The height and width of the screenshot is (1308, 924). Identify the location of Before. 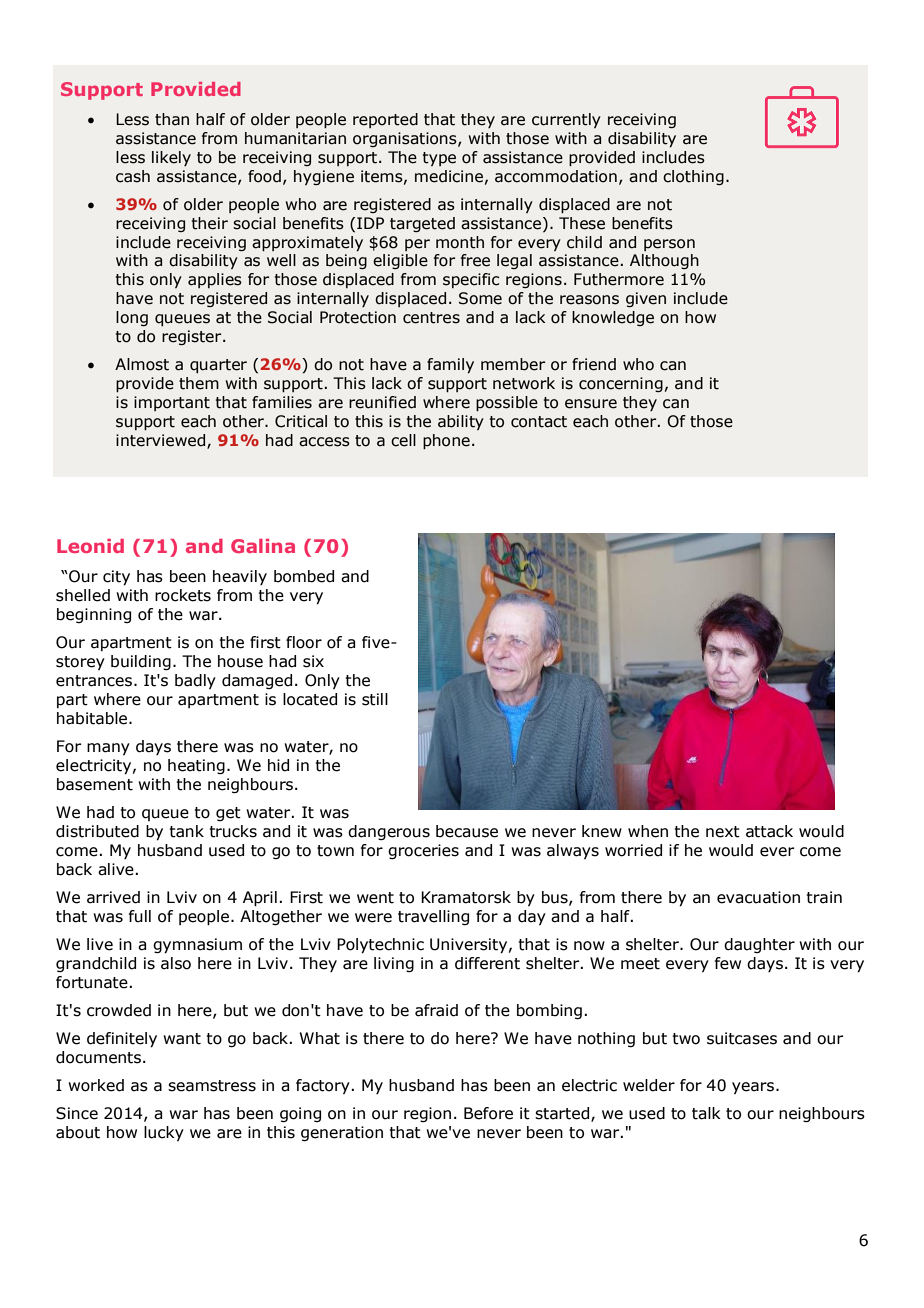
(488, 1113).
